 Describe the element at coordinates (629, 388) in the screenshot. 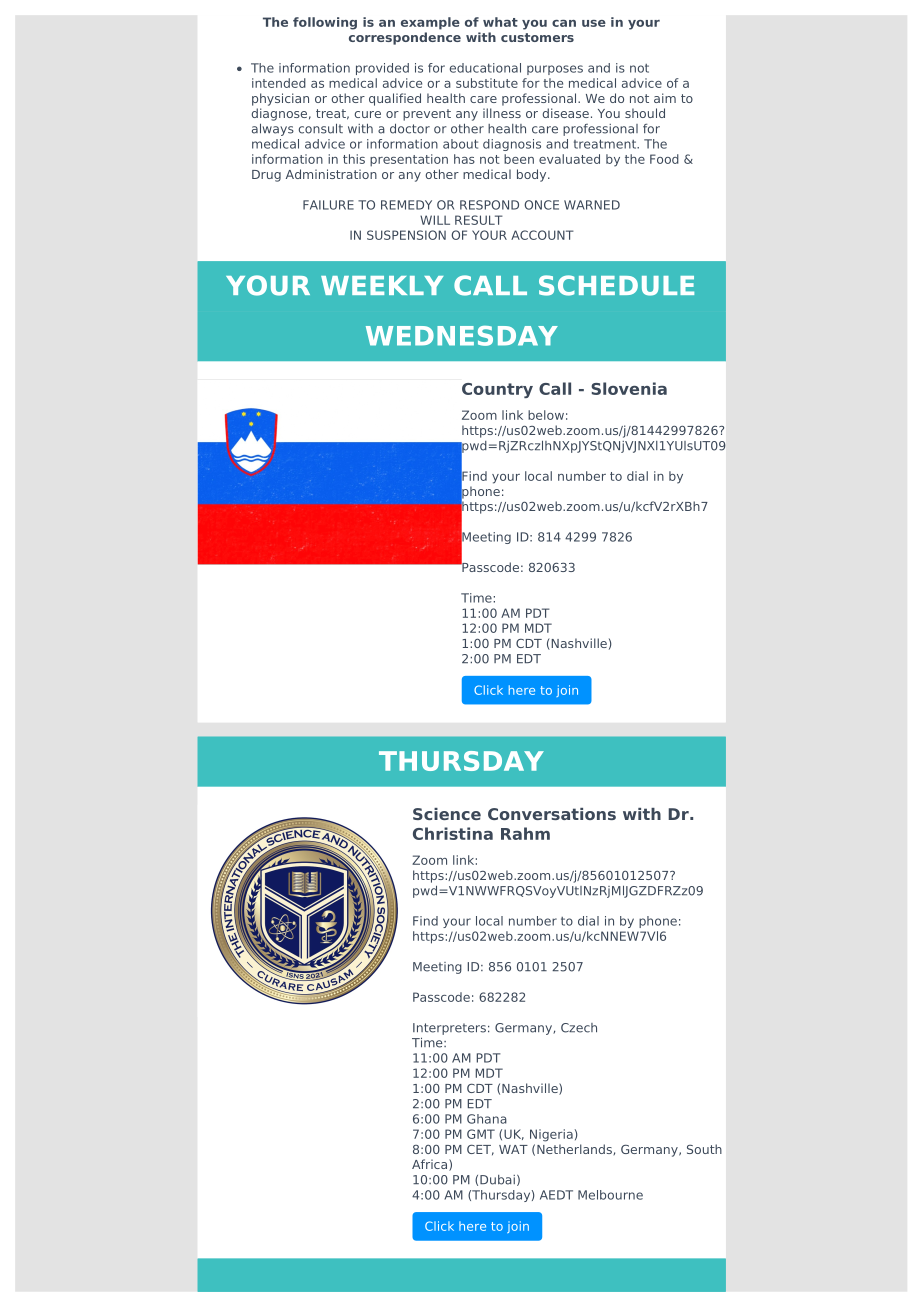

I see `Slovenia` at that location.
